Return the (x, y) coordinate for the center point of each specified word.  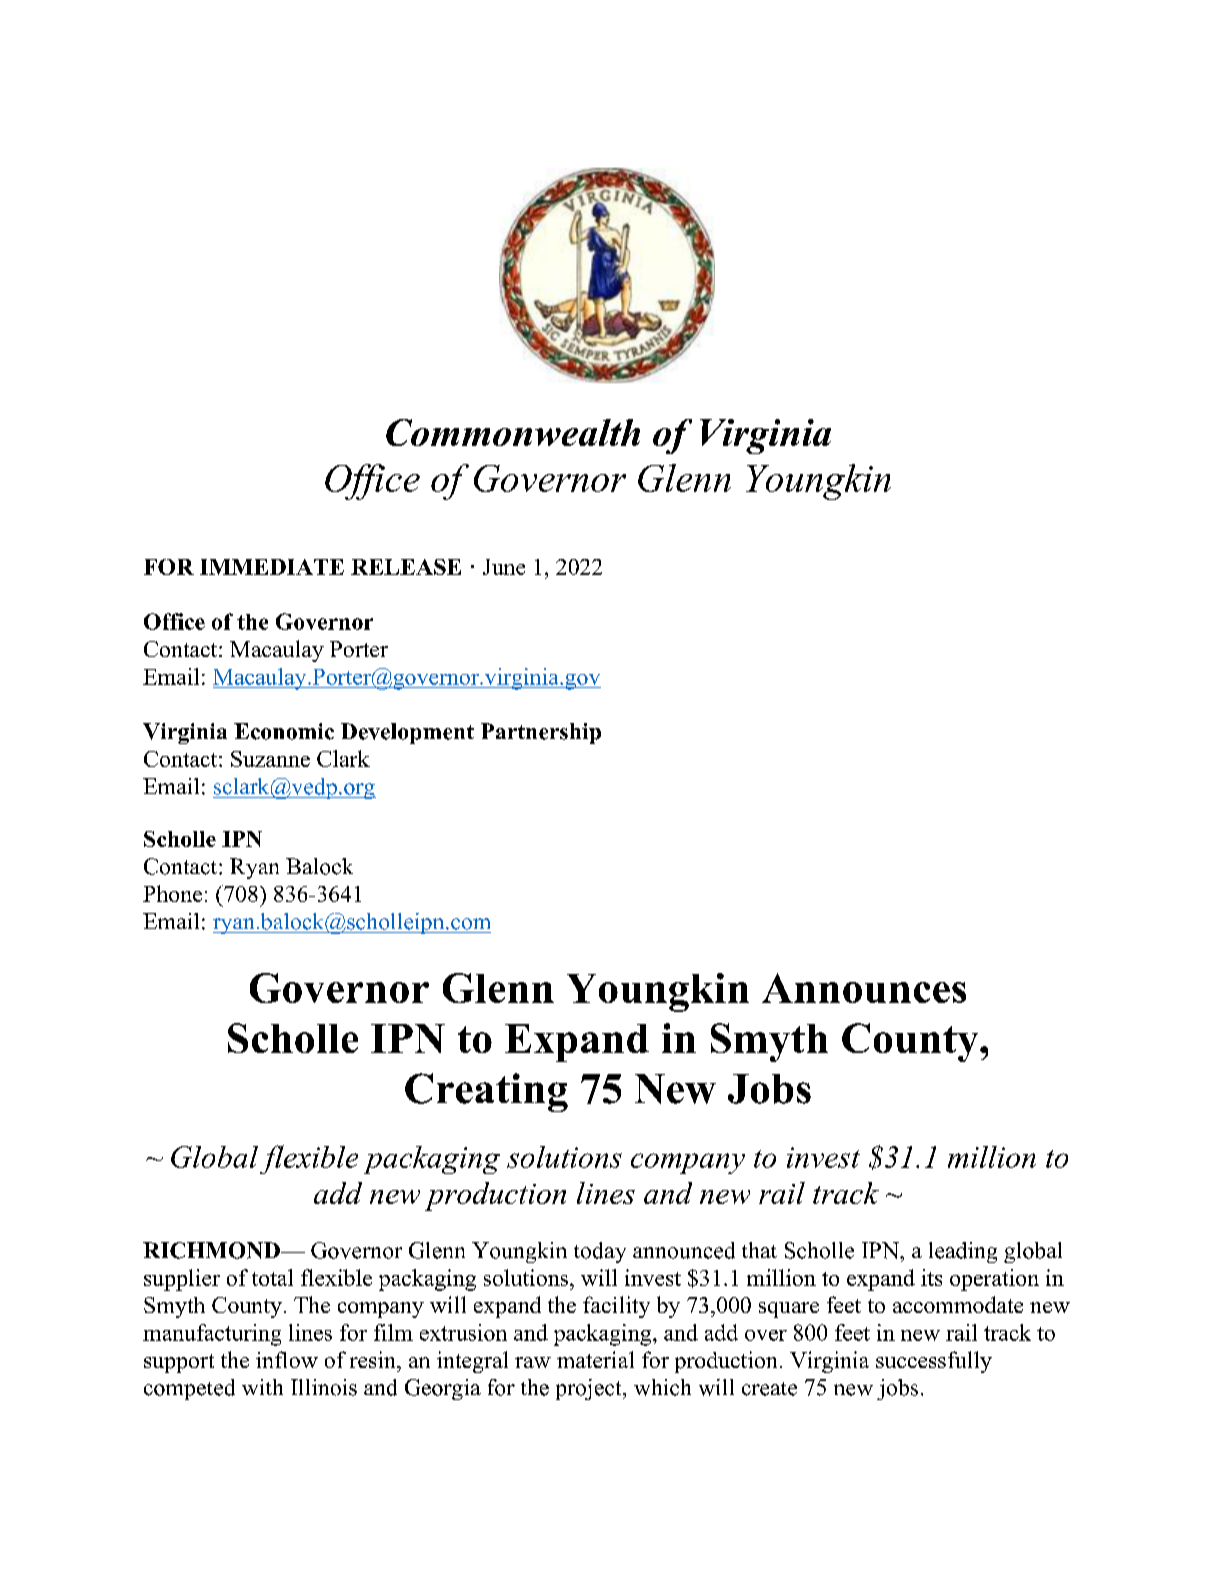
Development (407, 733)
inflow (287, 1359)
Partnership (541, 733)
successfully (934, 1362)
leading (963, 1252)
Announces (864, 988)
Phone (172, 893)
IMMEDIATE (272, 567)
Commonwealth (513, 432)
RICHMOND (212, 1250)
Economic (284, 731)
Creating (486, 1092)
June (504, 567)
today (600, 1252)
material (595, 1359)
